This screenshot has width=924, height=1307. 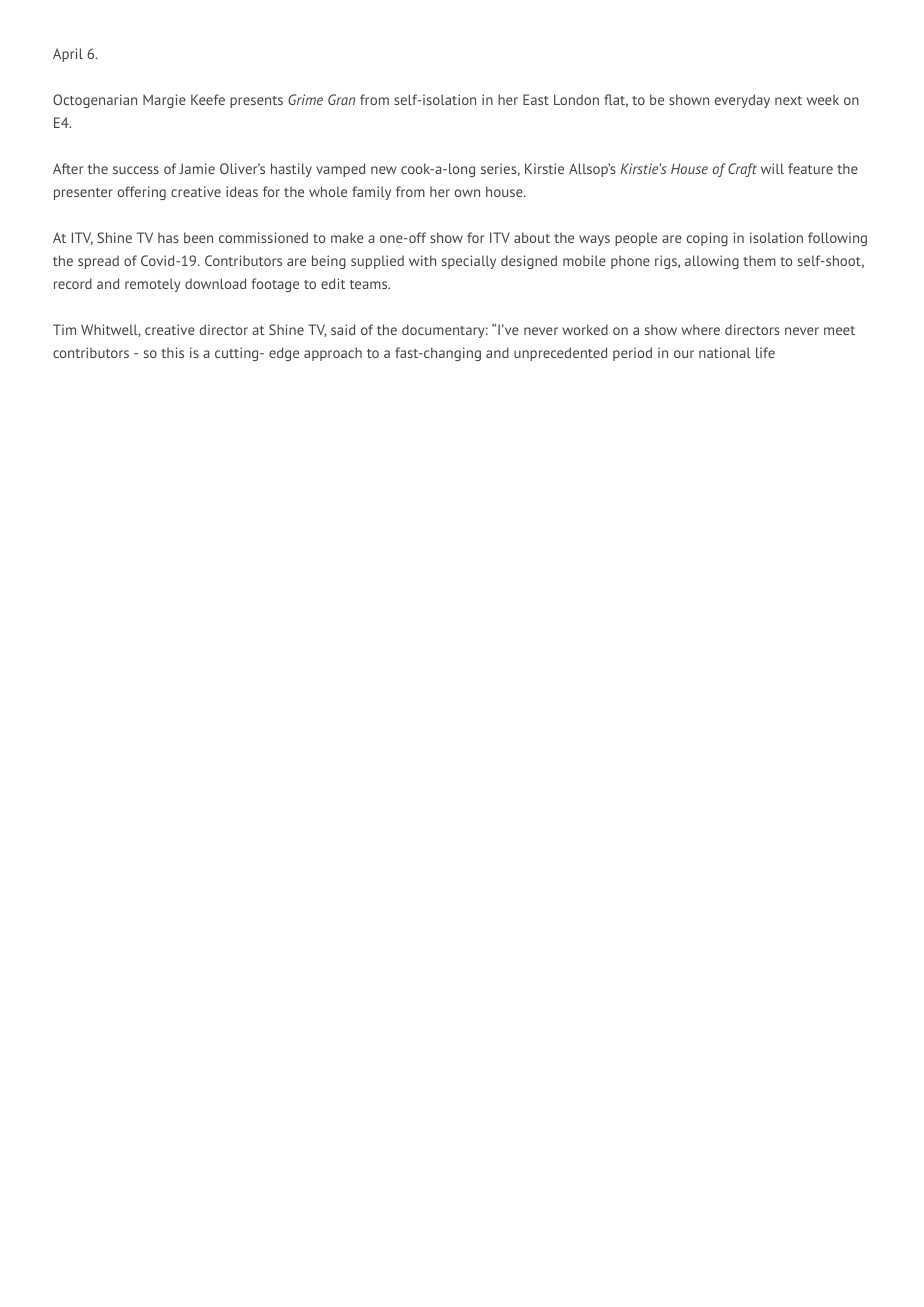 What do you see at coordinates (371, 193) in the screenshot?
I see `family` at bounding box center [371, 193].
